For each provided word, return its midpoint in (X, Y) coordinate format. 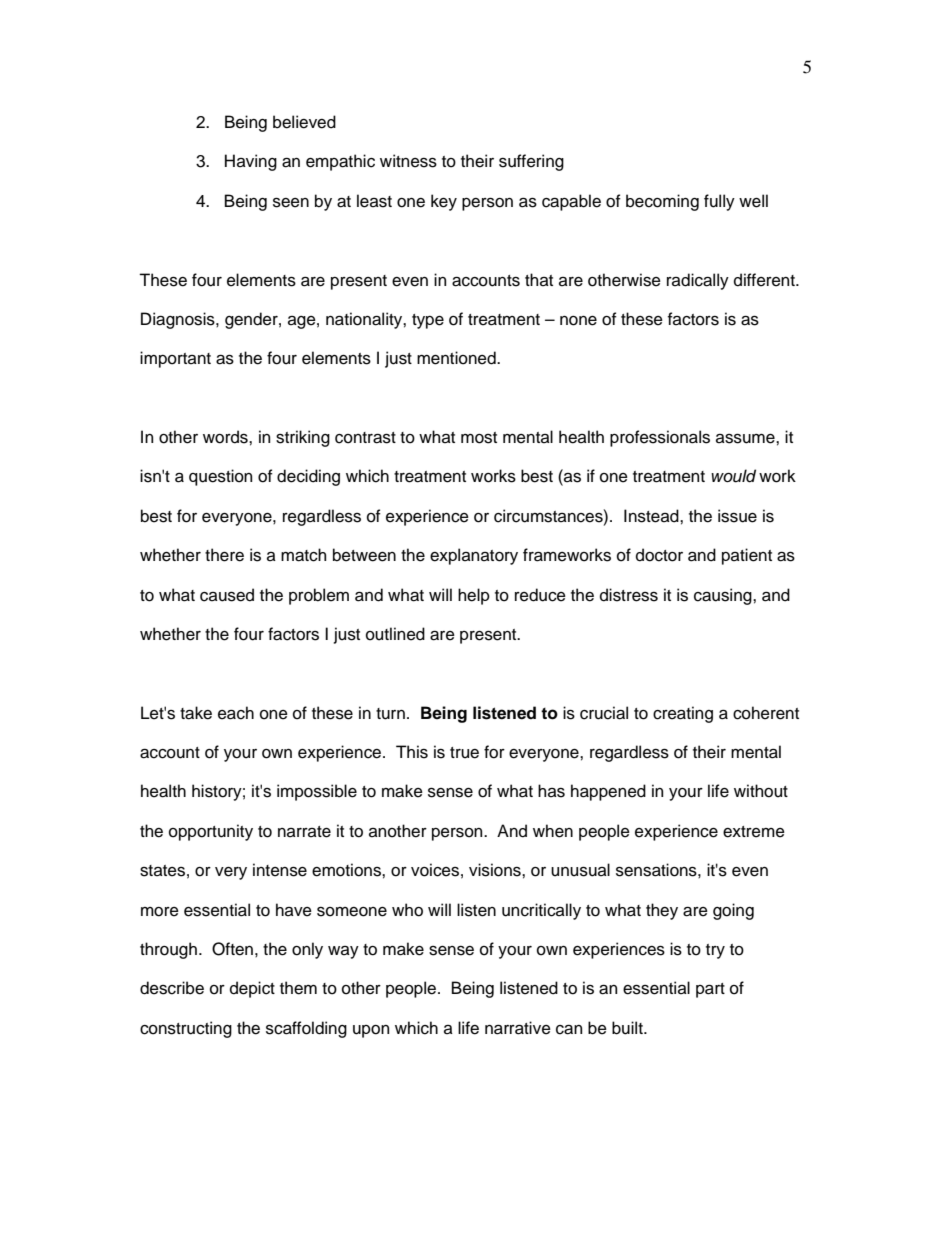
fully (719, 202)
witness (408, 161)
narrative (518, 1028)
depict (252, 989)
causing (724, 596)
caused (227, 595)
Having (251, 162)
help (474, 596)
